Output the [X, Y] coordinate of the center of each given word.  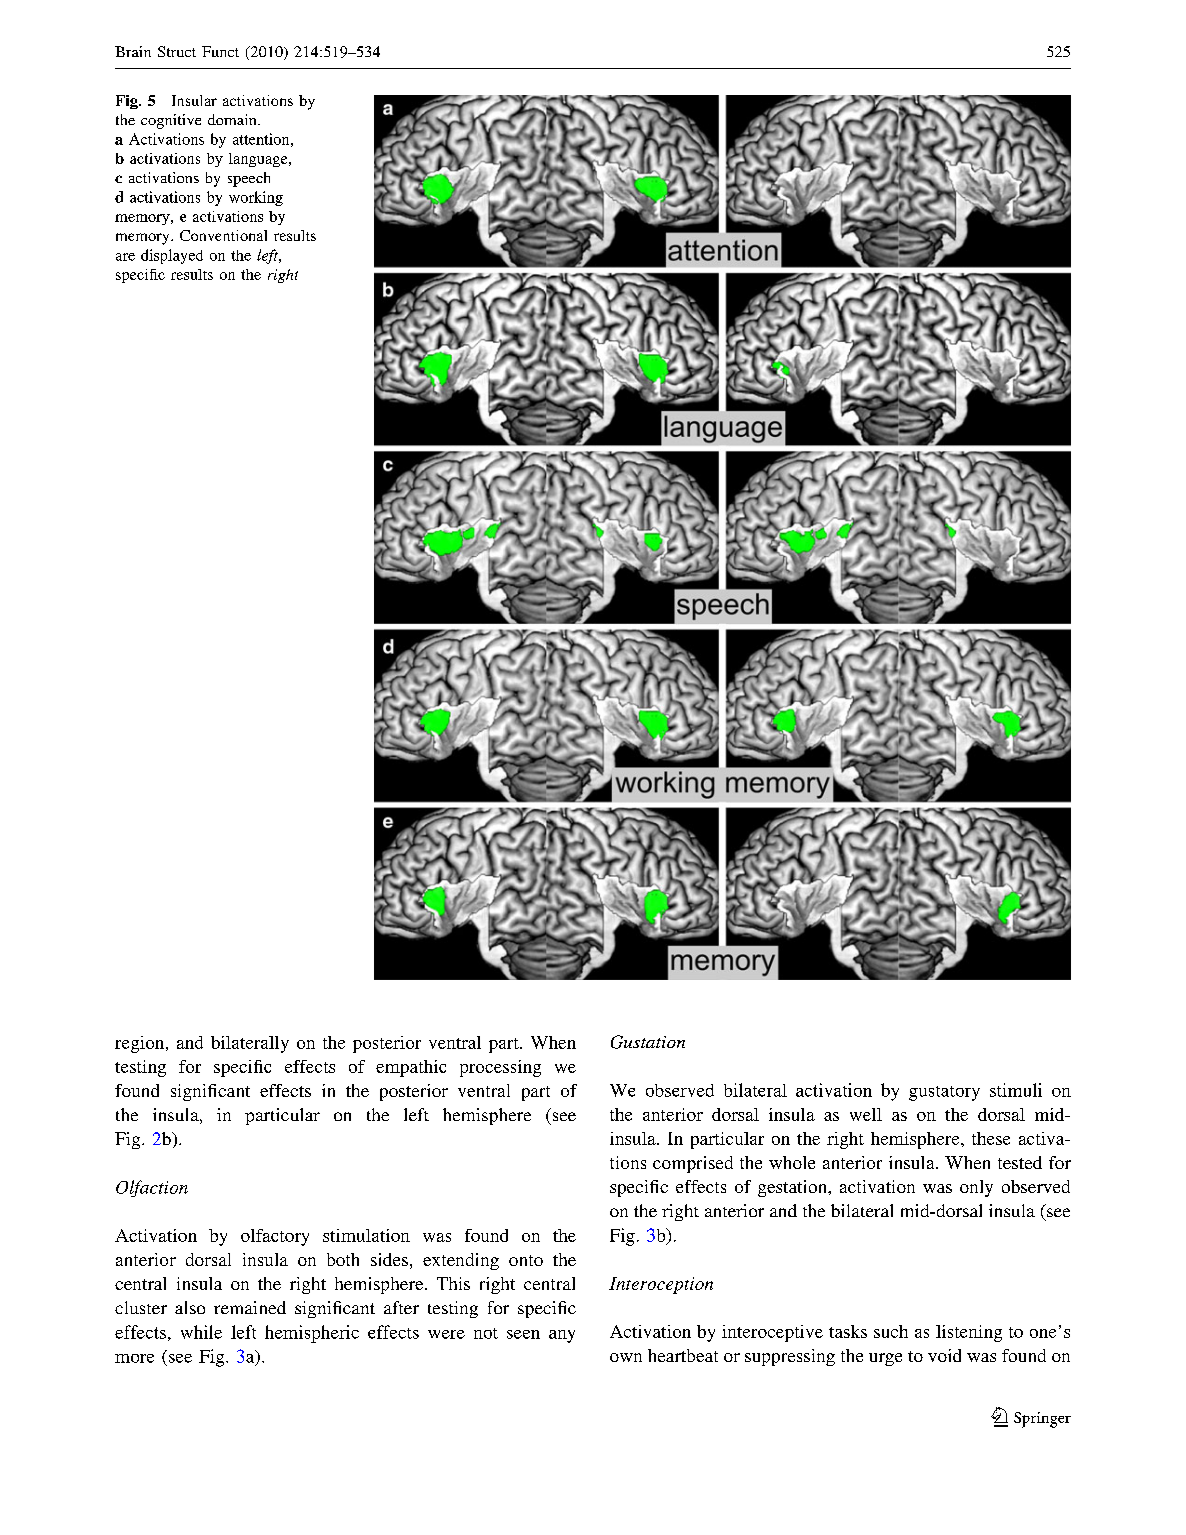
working [256, 198]
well [866, 1114]
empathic [411, 1068]
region [141, 1044]
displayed [172, 256]
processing [500, 1068]
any [562, 1336]
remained [250, 1307]
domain [233, 119]
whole [792, 1162]
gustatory [944, 1093]
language [259, 160]
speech [249, 179]
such [891, 1331]
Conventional [223, 235]
